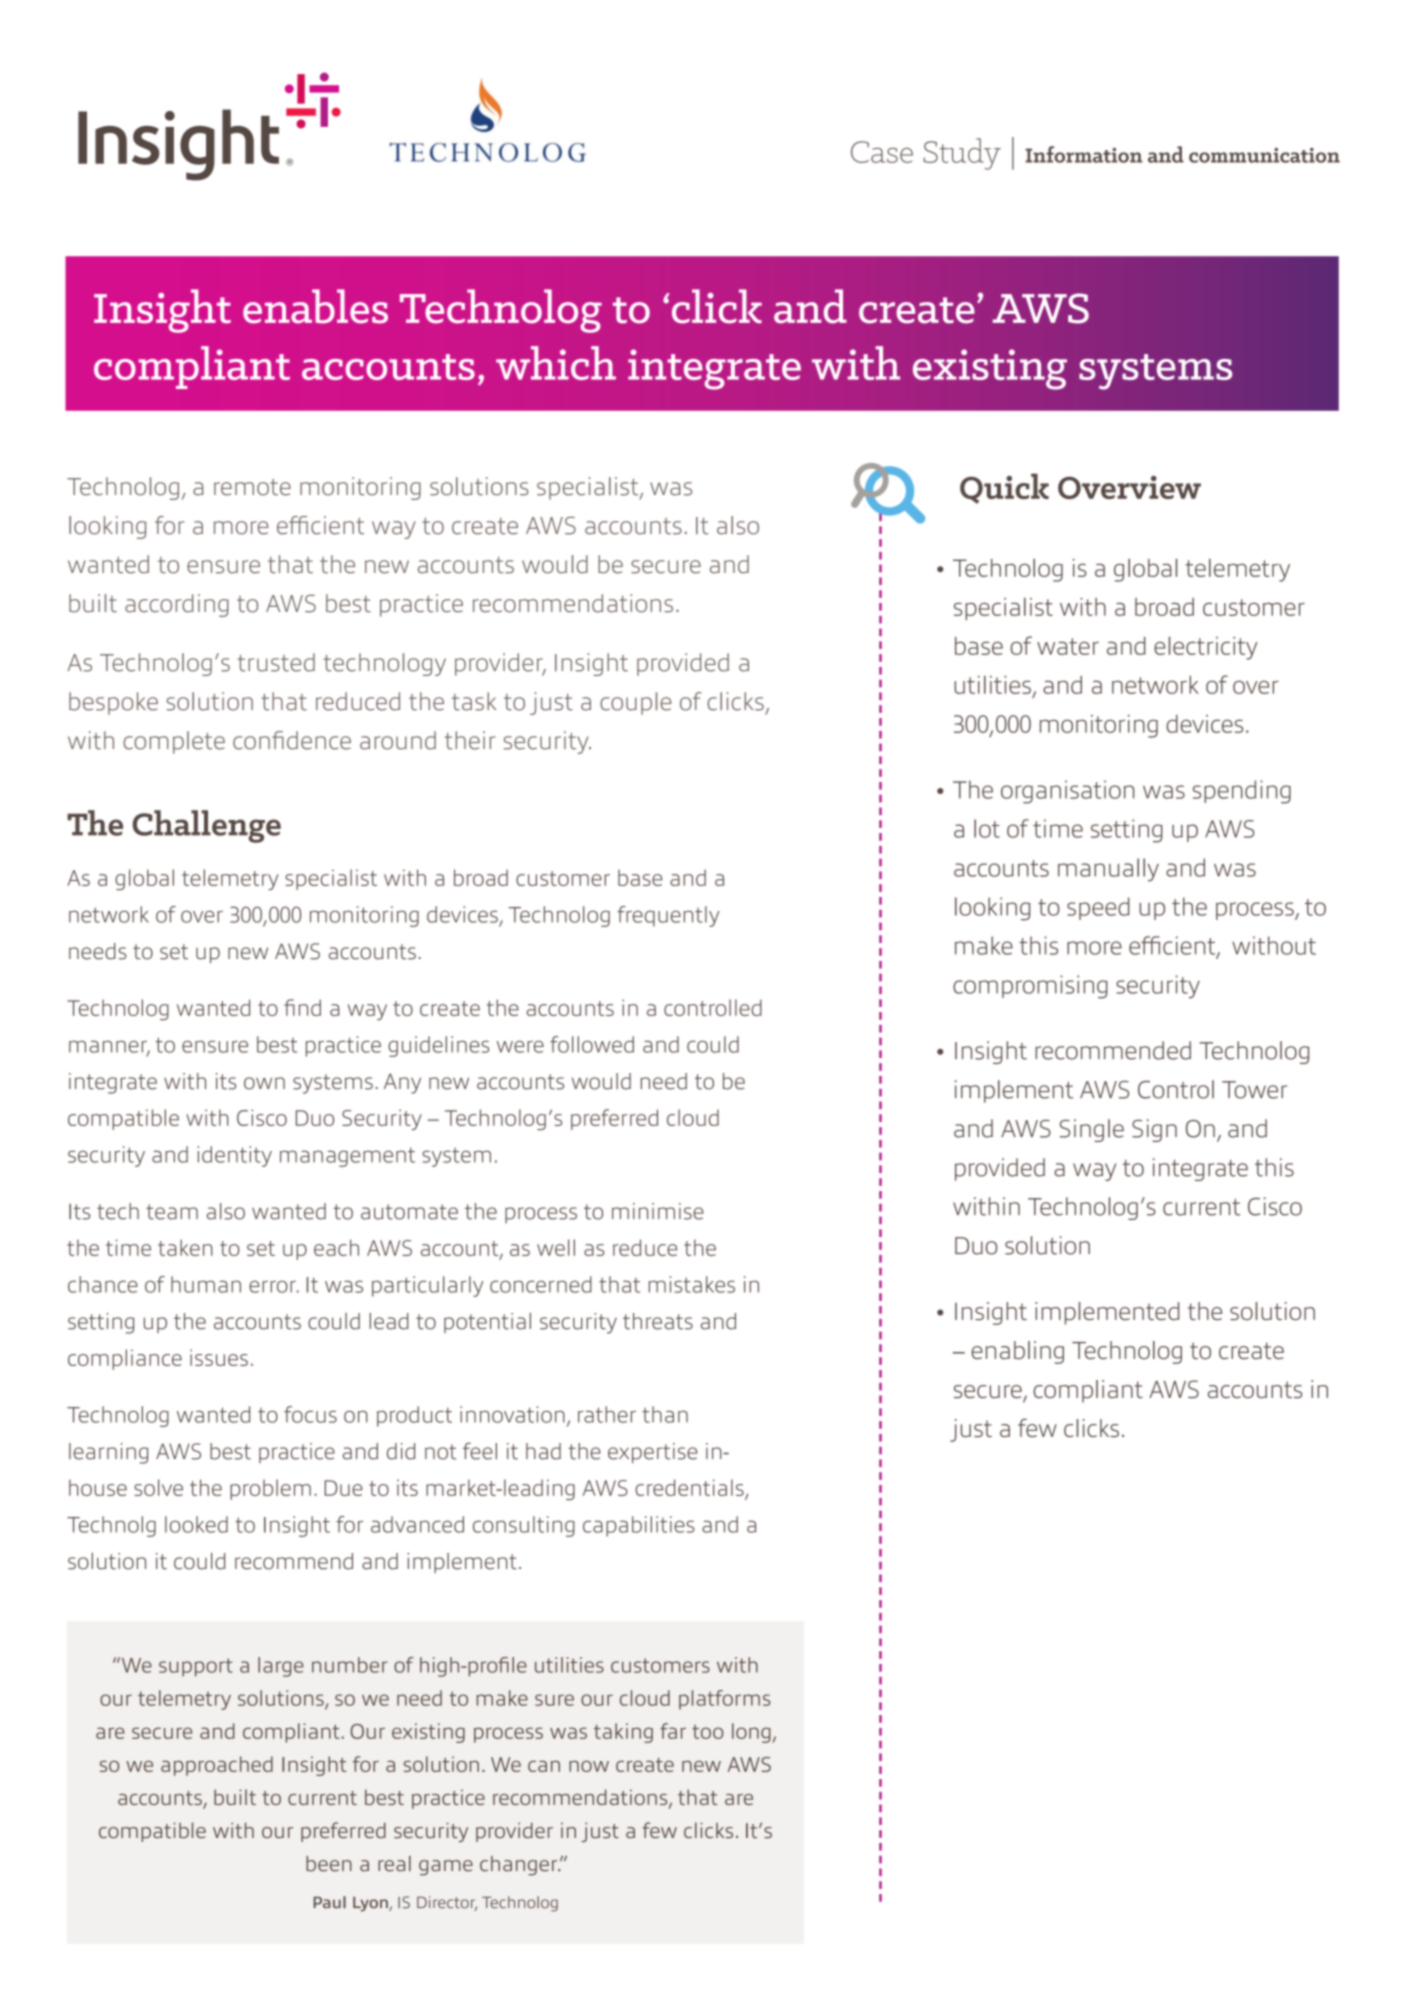  Describe the element at coordinates (206, 826) in the page. I see `Challenge` at that location.
